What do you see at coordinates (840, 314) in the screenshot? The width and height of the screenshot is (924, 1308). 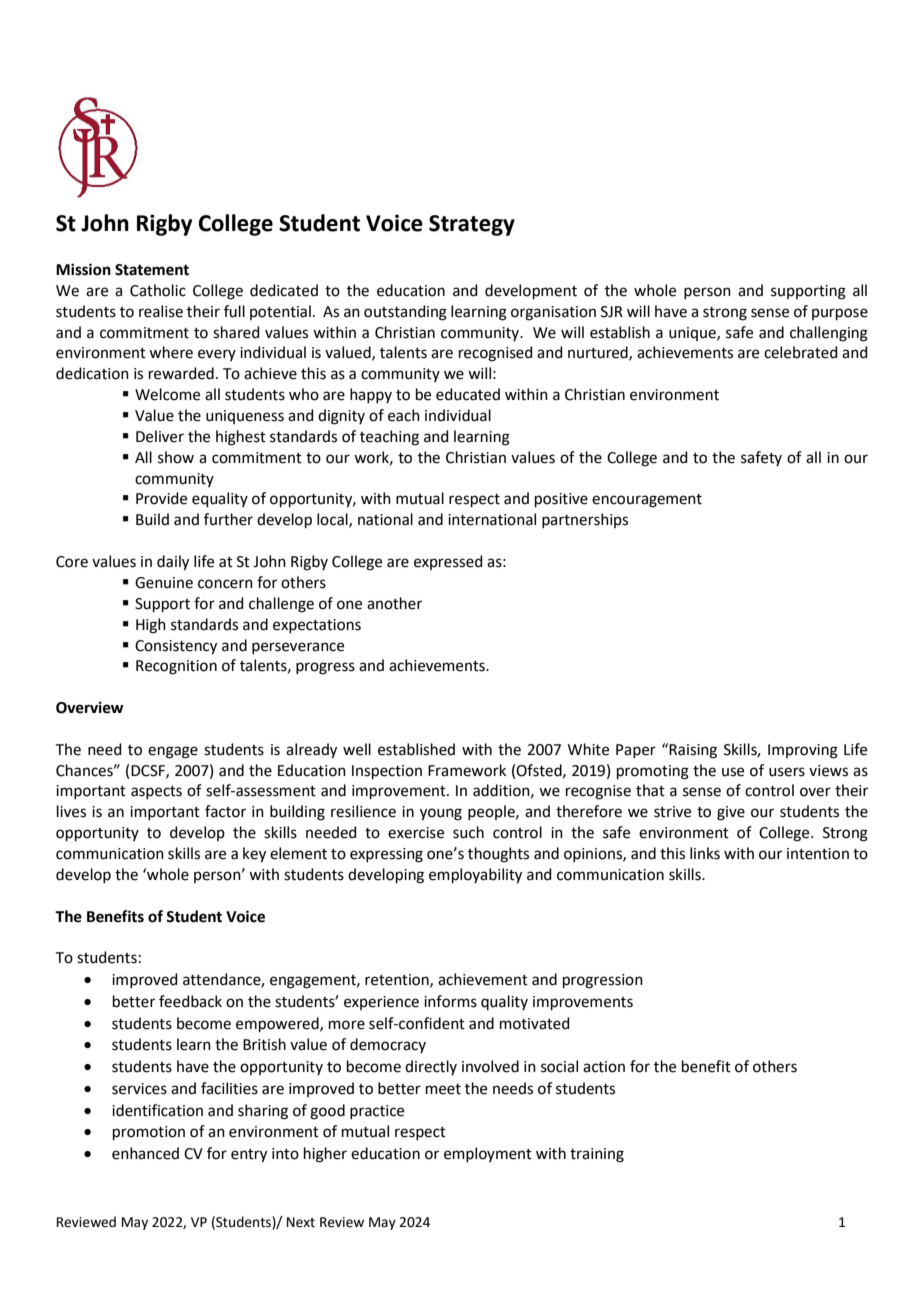 I see `purpose` at bounding box center [840, 314].
